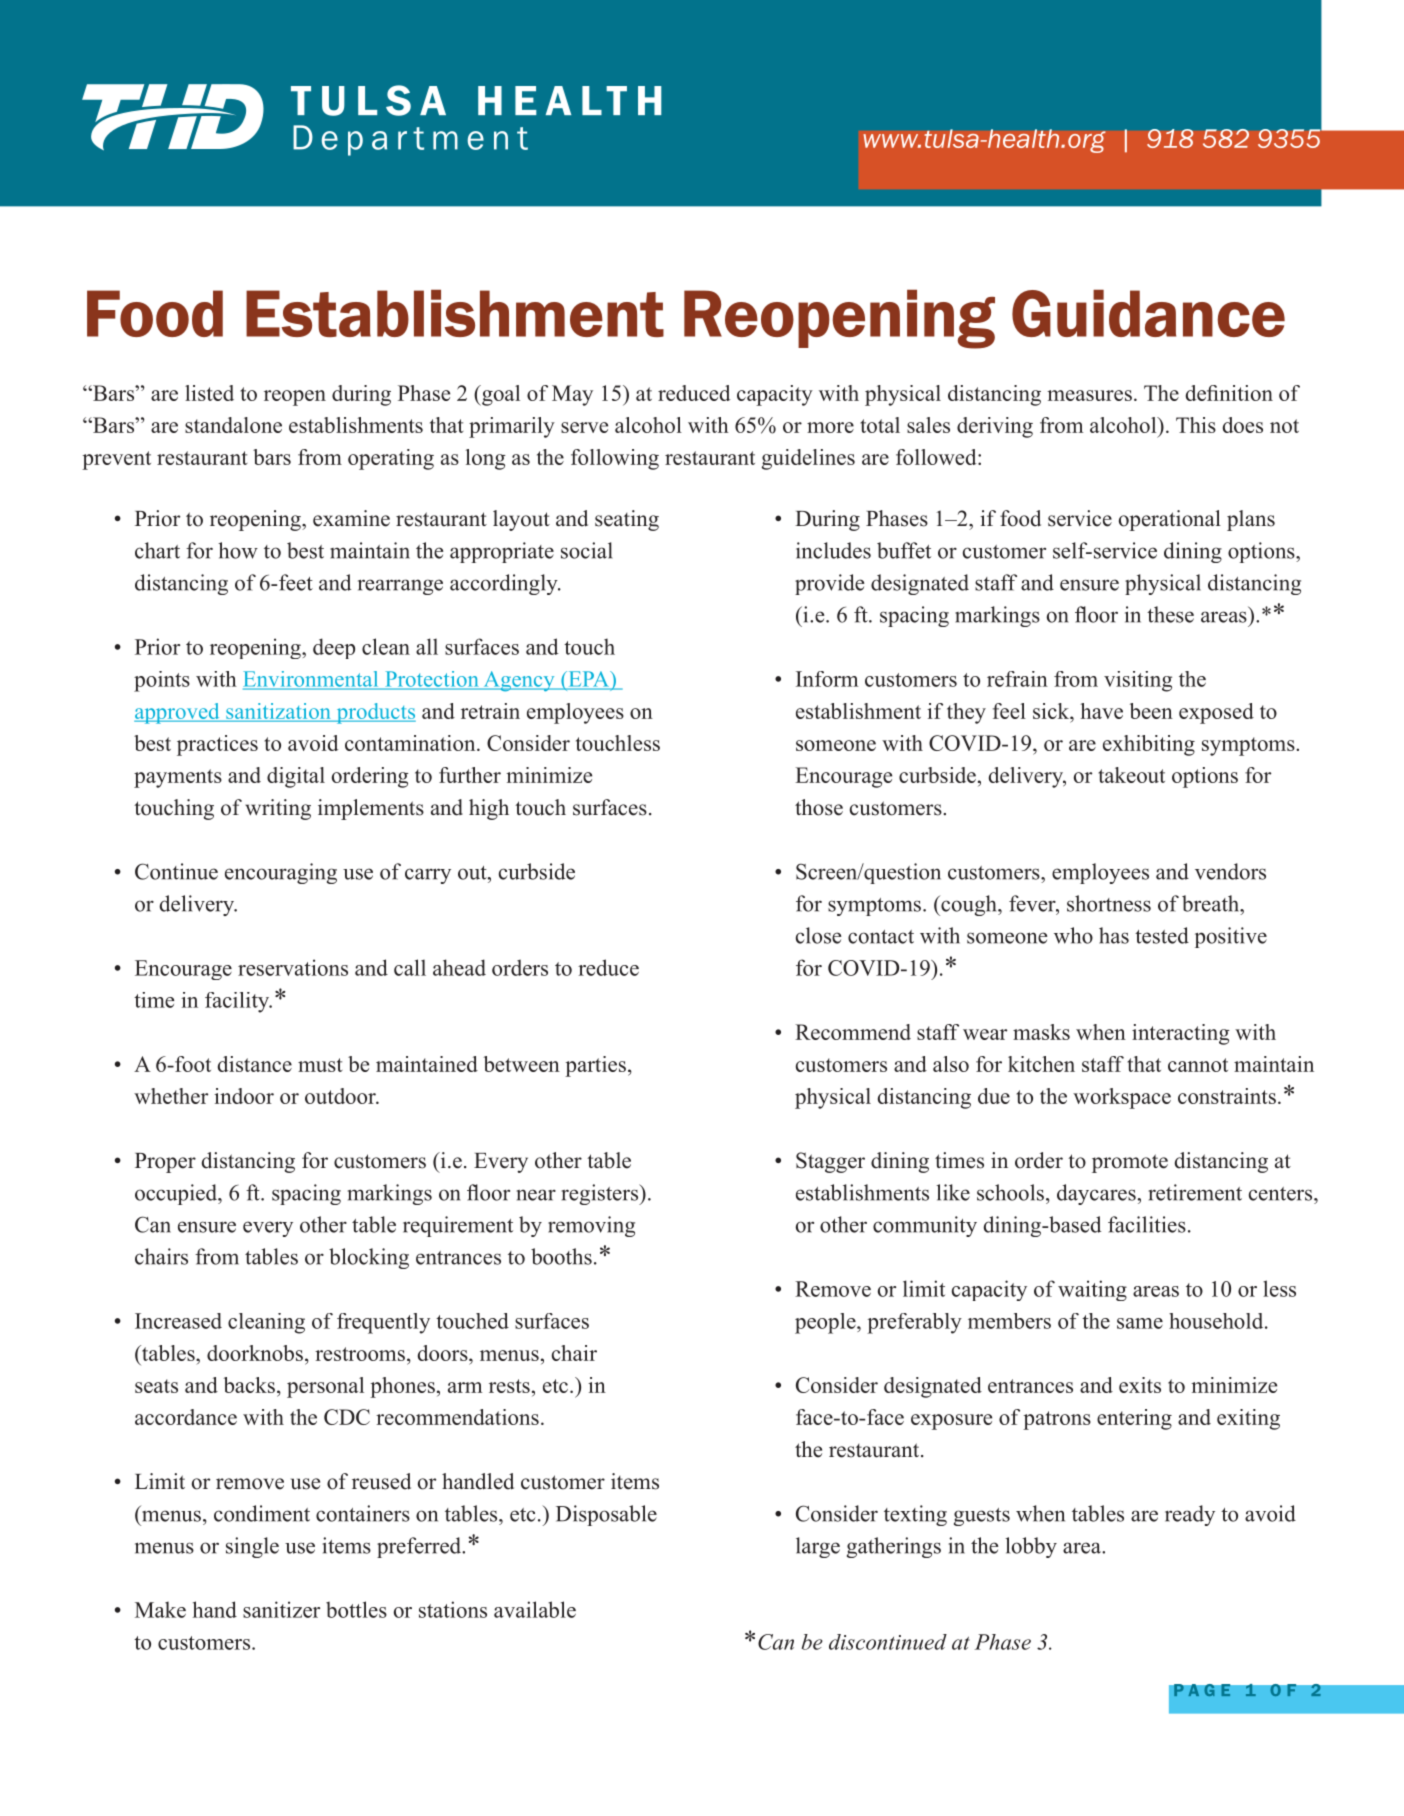  I want to click on listed, so click(209, 393).
